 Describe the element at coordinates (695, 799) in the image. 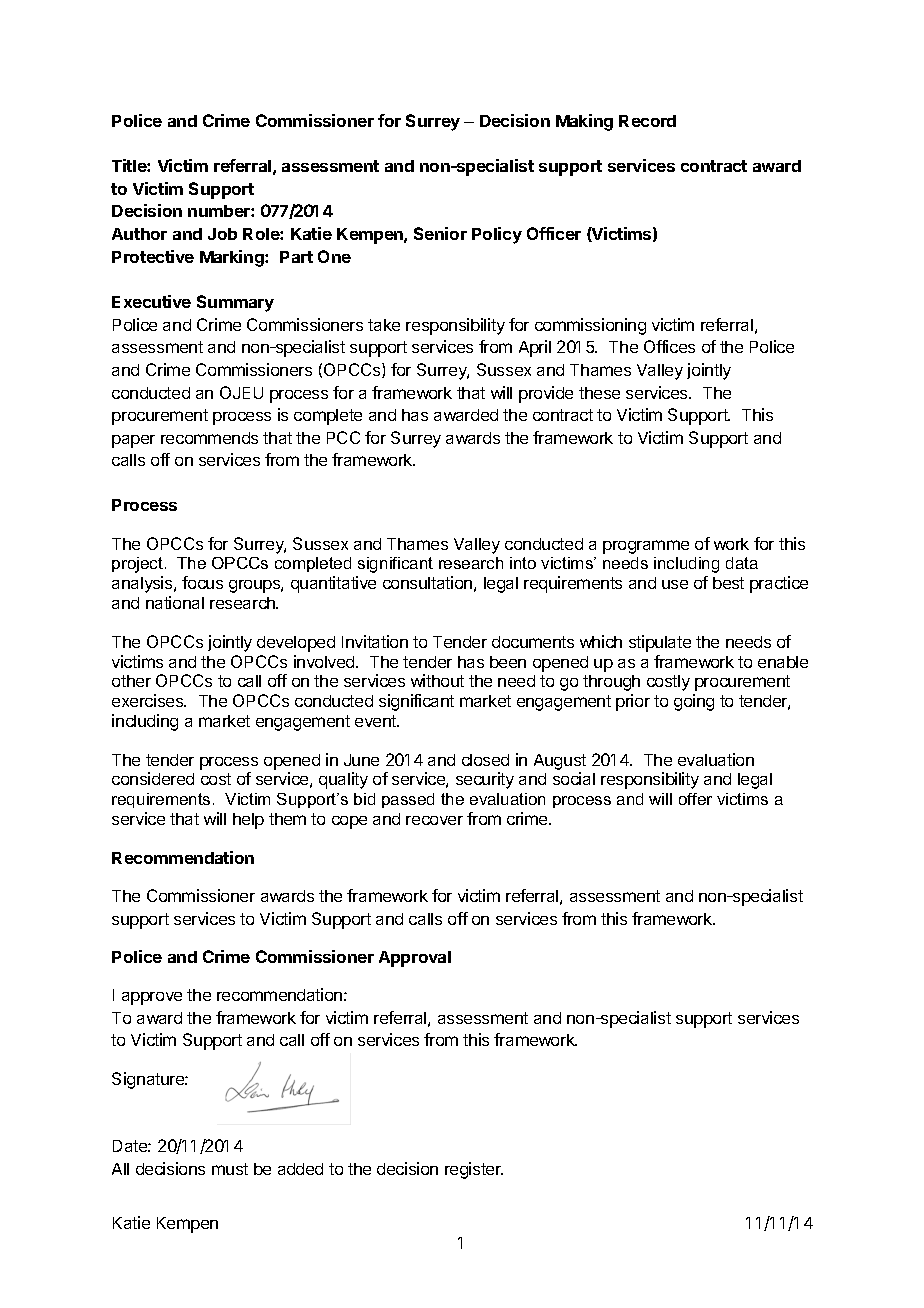

I see `offer` at that location.
